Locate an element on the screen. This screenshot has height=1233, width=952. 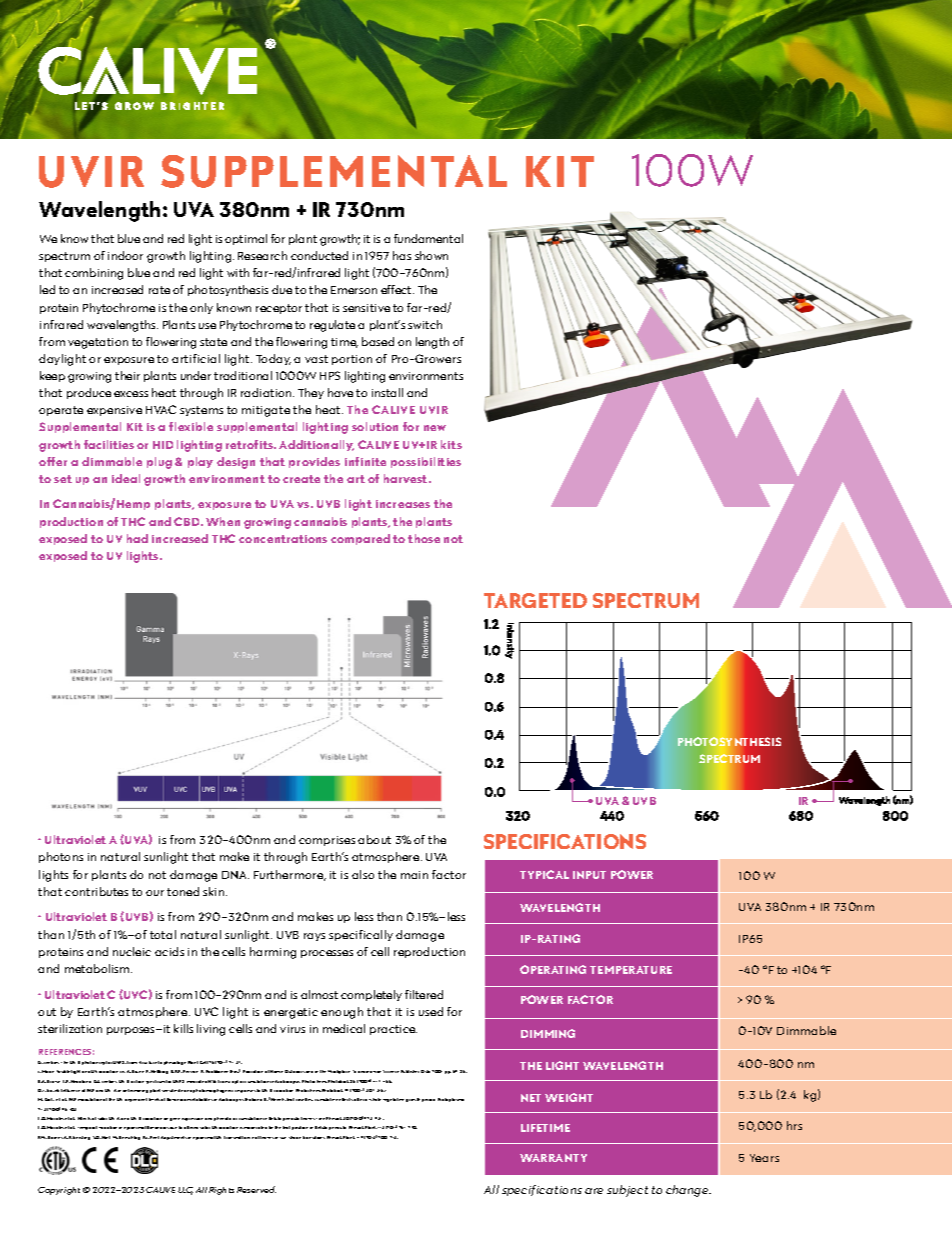
indoor is located at coordinates (125, 255).
